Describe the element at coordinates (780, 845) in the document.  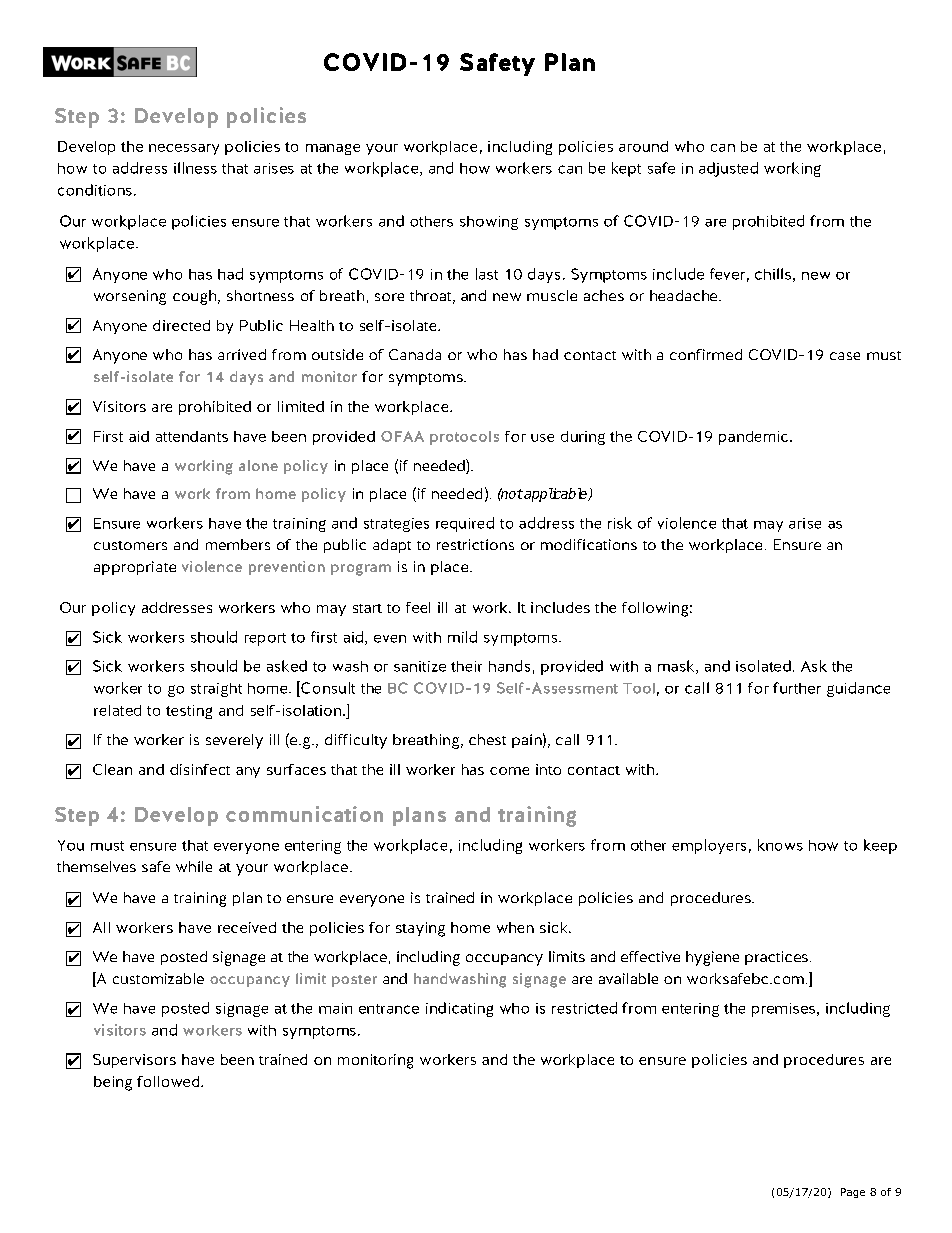
I see `knows` at that location.
